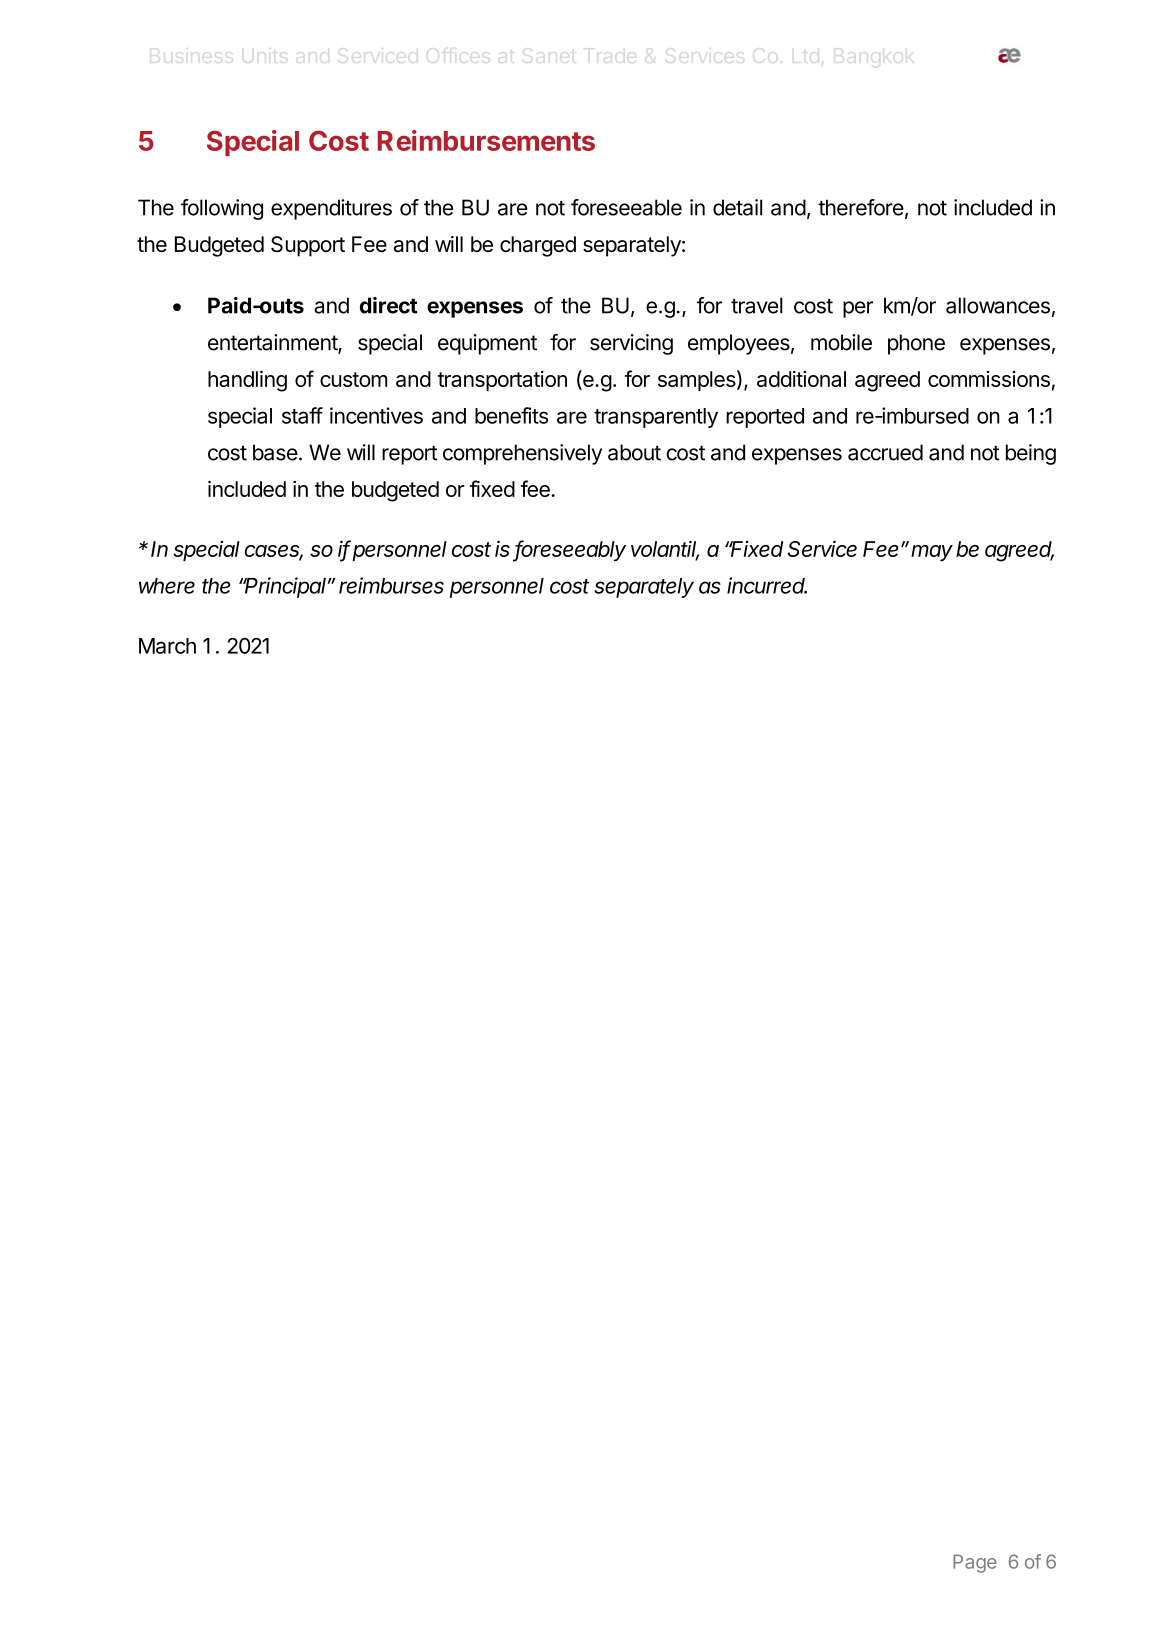  I want to click on following, so click(222, 209).
